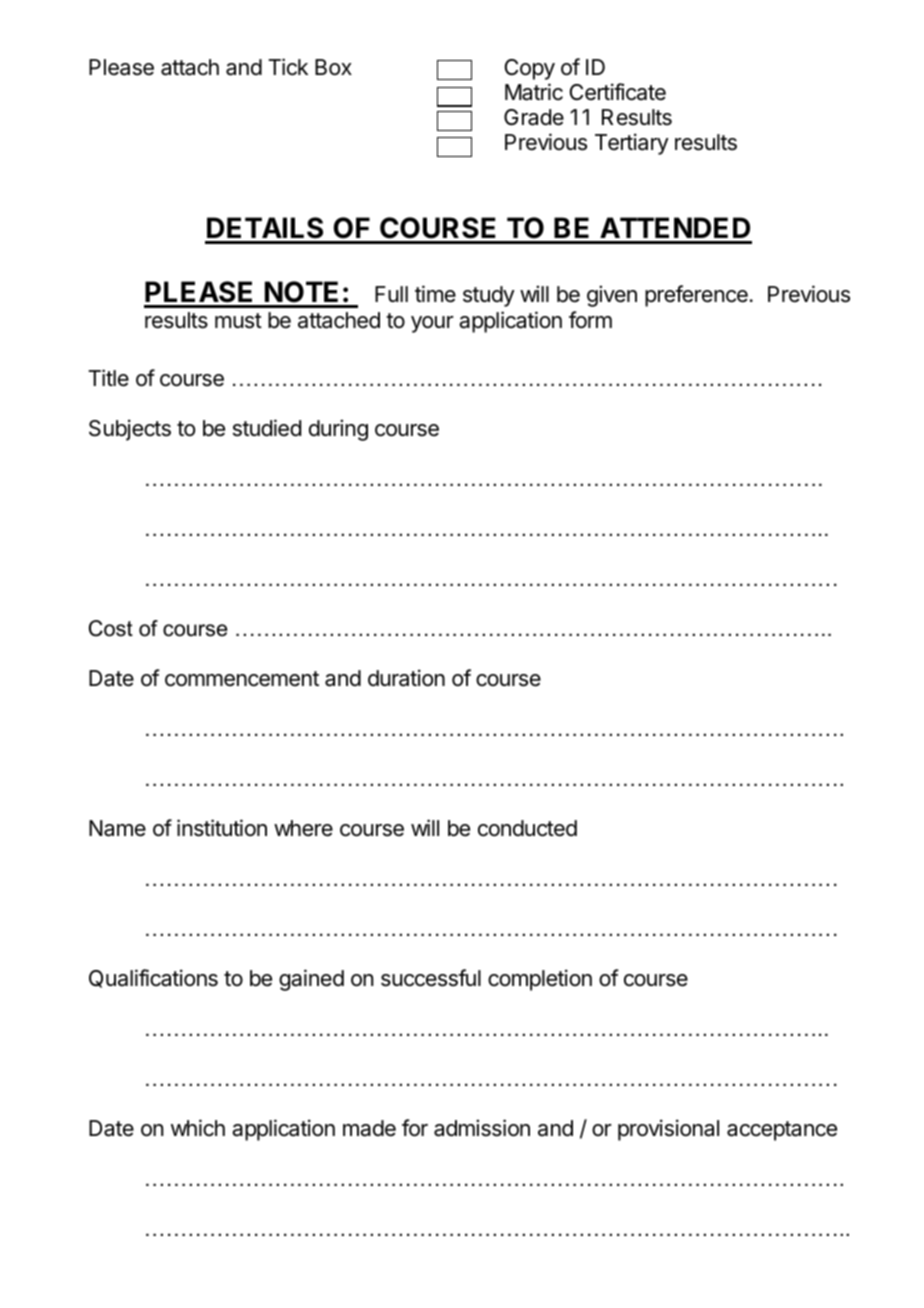  What do you see at coordinates (527, 828) in the screenshot?
I see `conducted` at bounding box center [527, 828].
